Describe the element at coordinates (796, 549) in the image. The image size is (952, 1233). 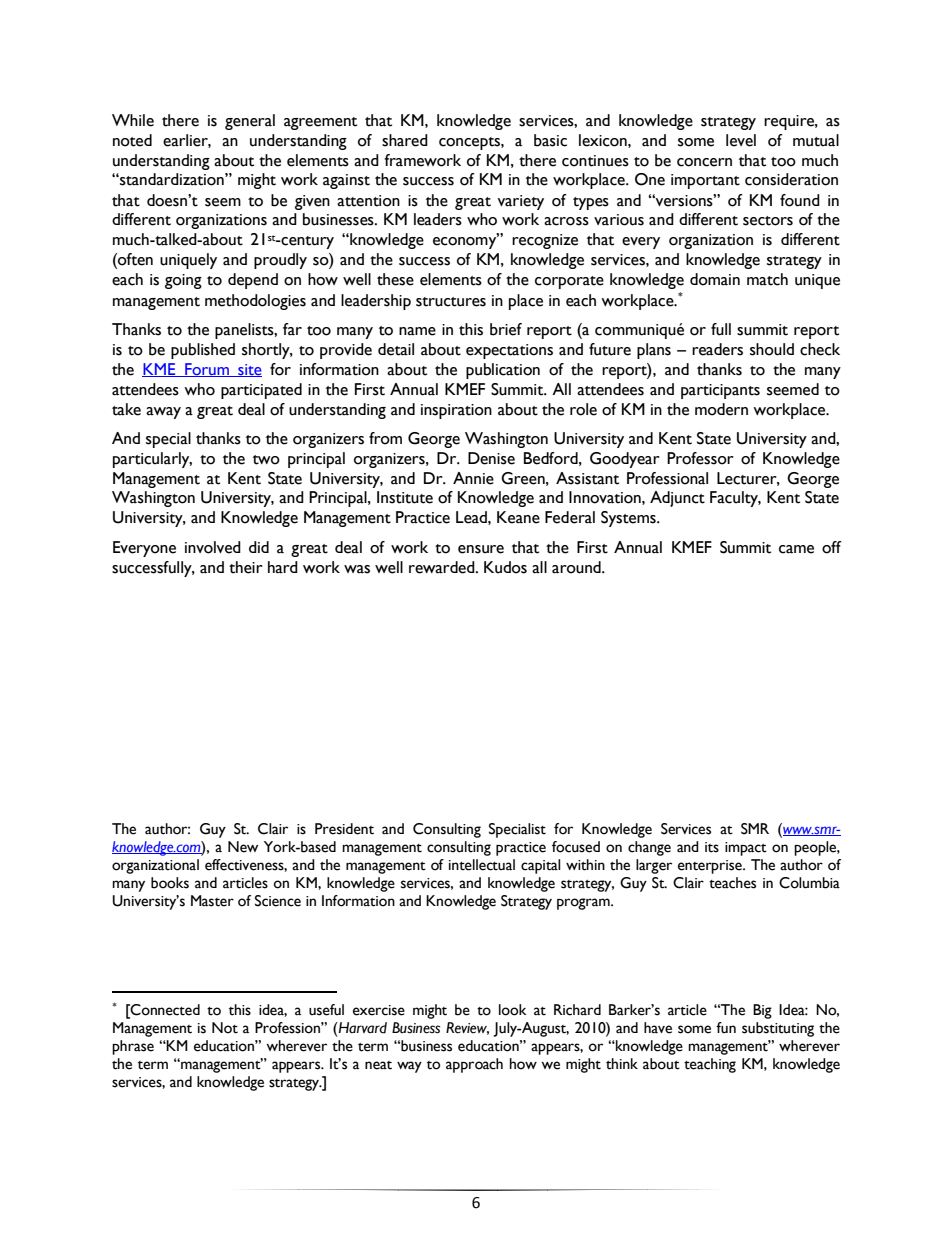
I see `came` at that location.
